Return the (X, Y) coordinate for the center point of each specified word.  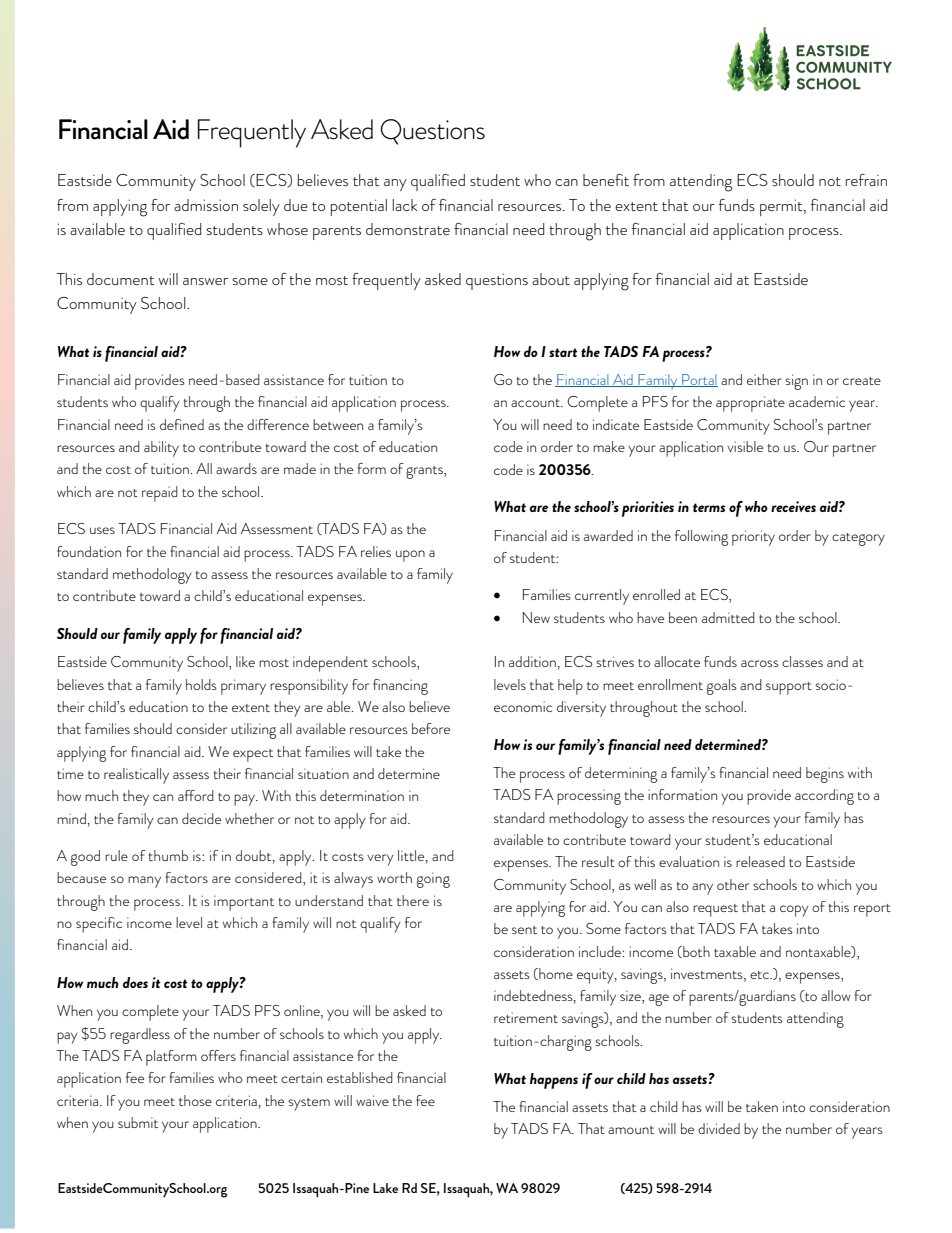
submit (138, 1122)
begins (825, 775)
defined (182, 424)
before (431, 728)
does (135, 982)
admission (206, 205)
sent (524, 930)
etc (760, 975)
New (536, 617)
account (536, 403)
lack (405, 205)
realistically (136, 776)
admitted (728, 617)
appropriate (750, 404)
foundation (89, 551)
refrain (866, 180)
